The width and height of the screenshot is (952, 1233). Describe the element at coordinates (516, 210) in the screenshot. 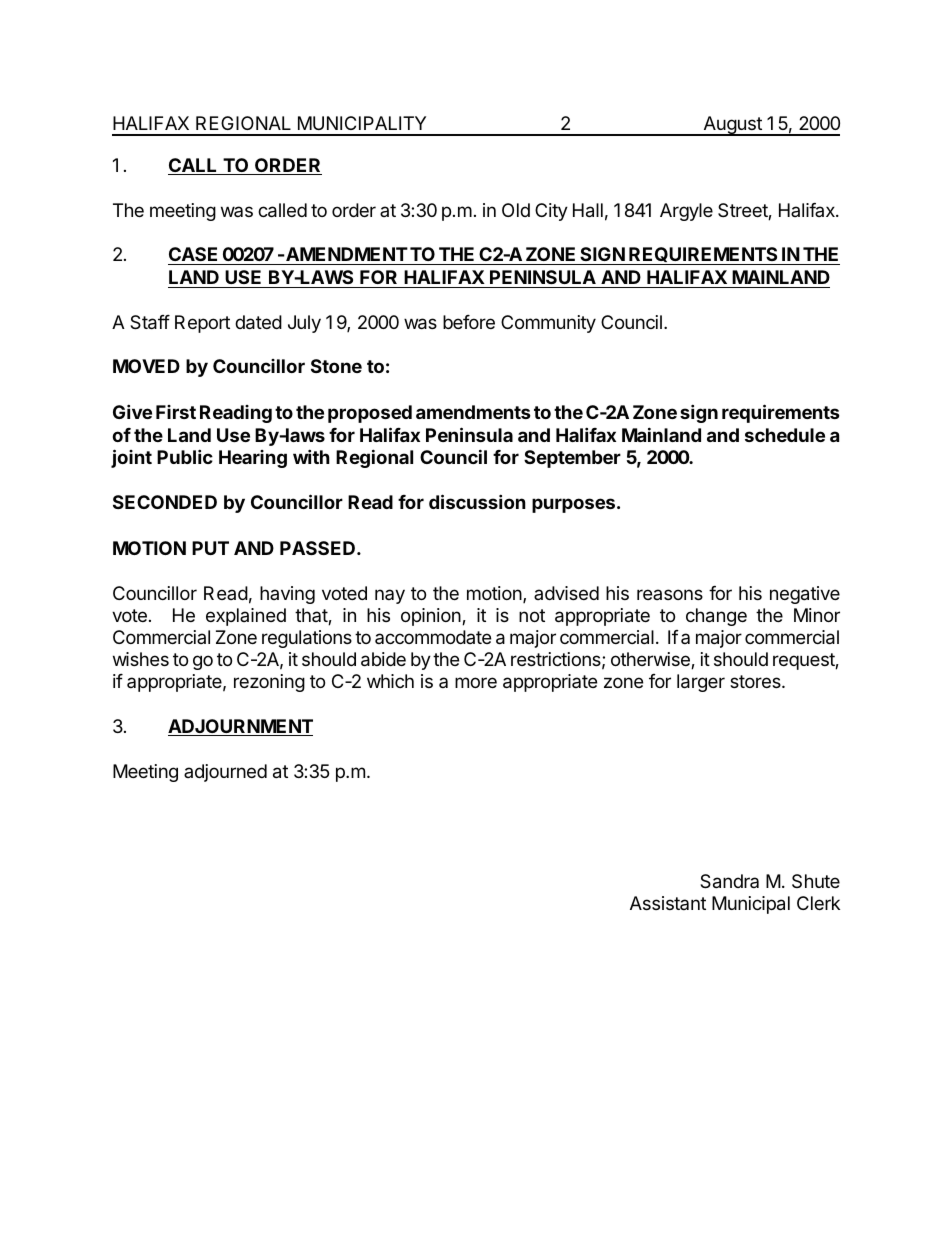

I see `Old` at that location.
